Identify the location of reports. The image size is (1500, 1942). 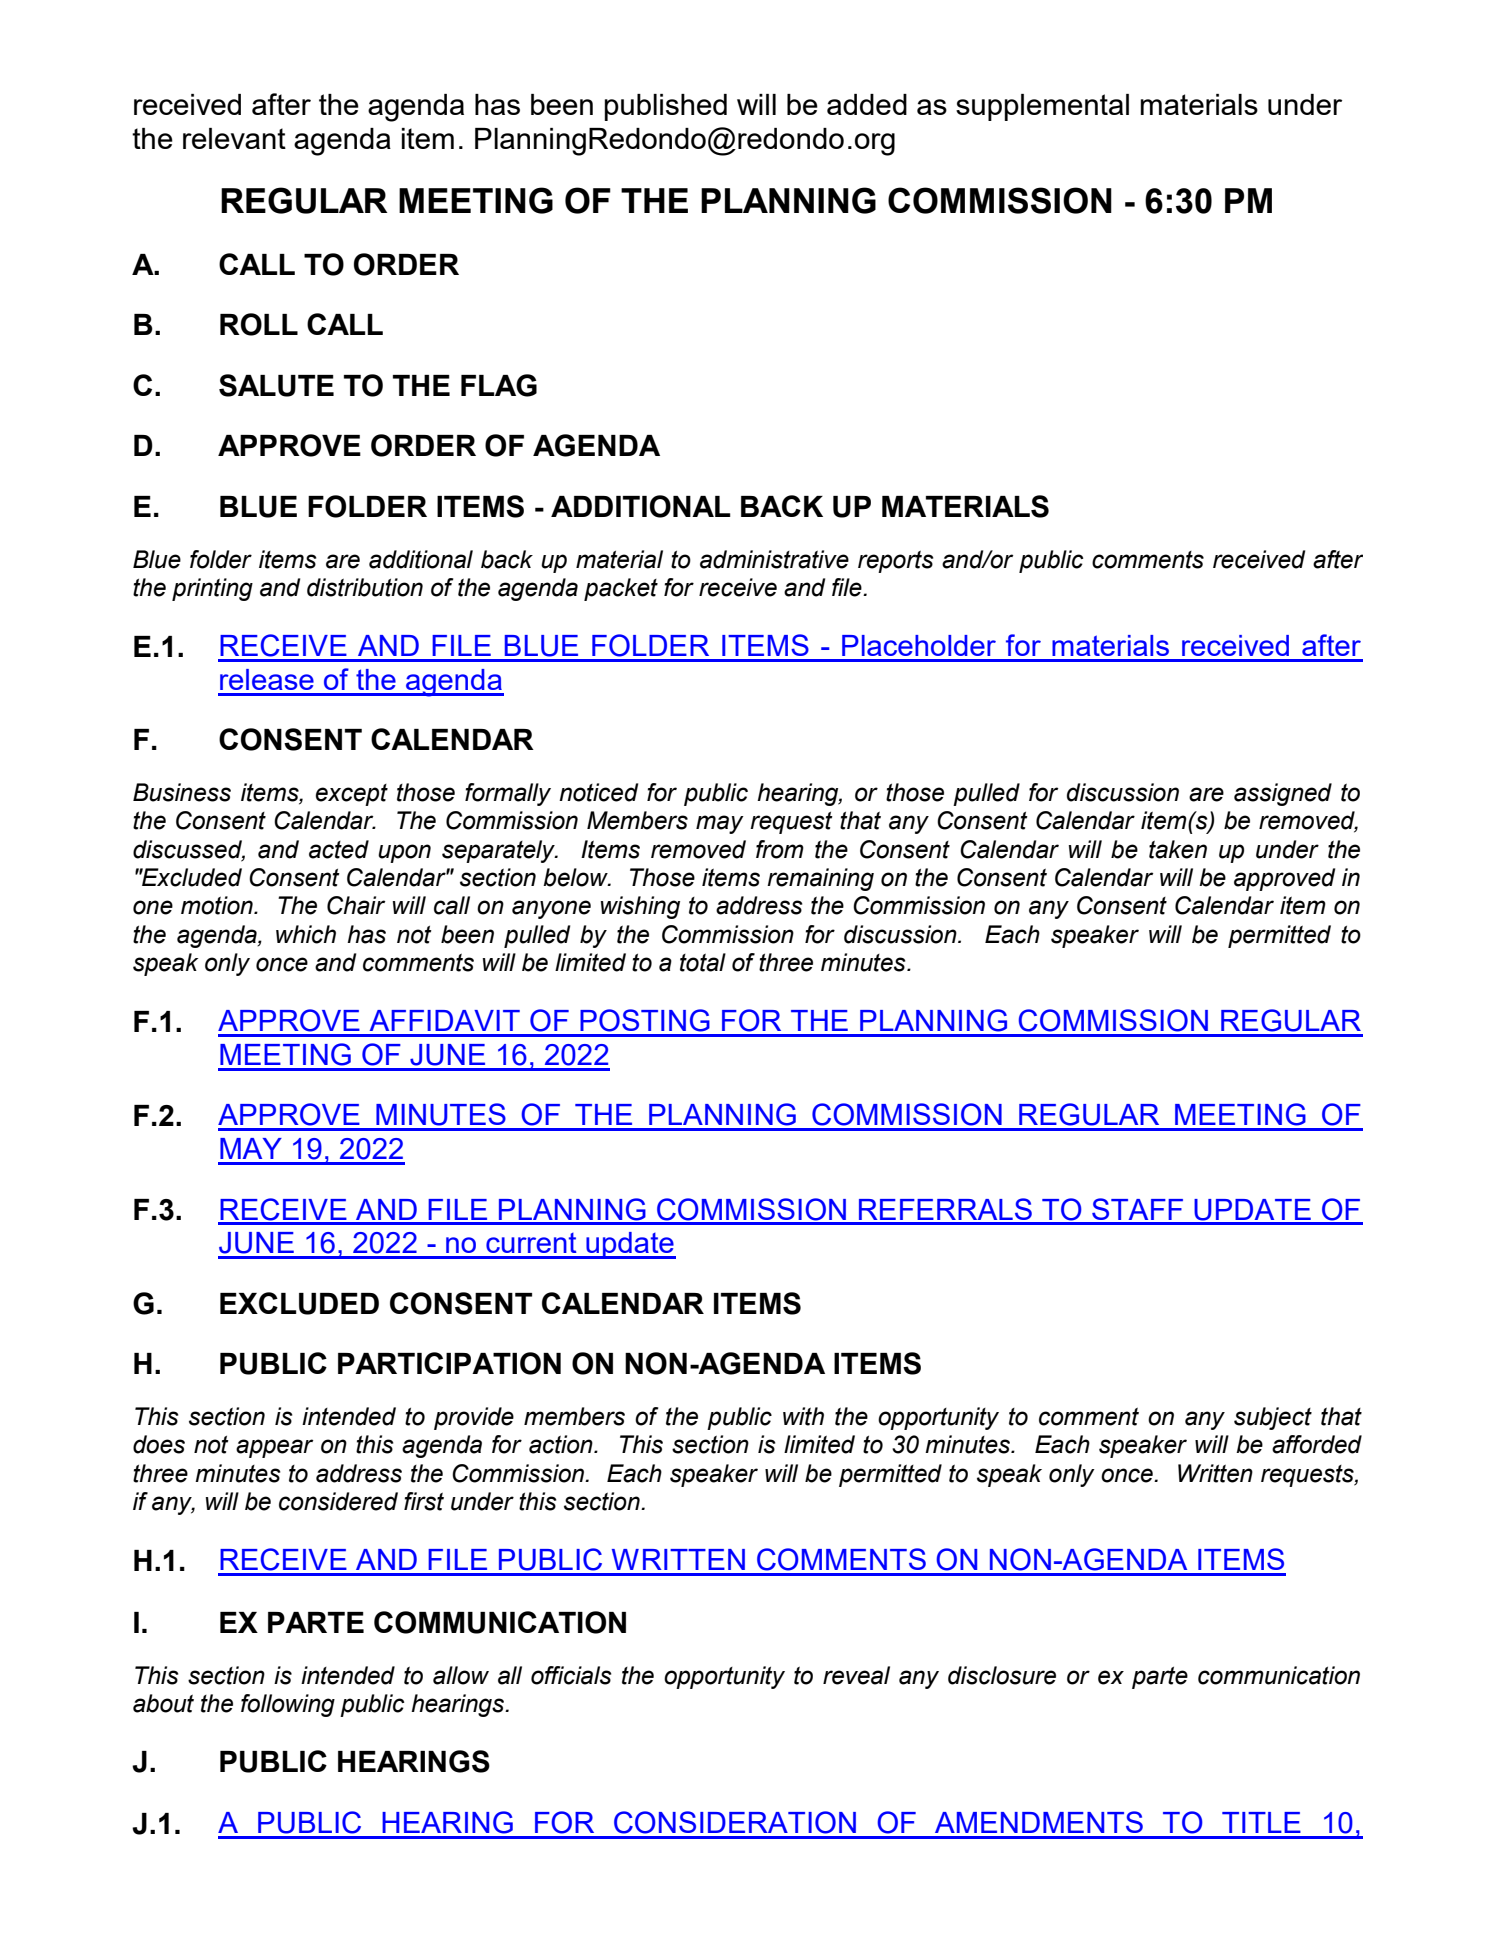
(896, 562).
